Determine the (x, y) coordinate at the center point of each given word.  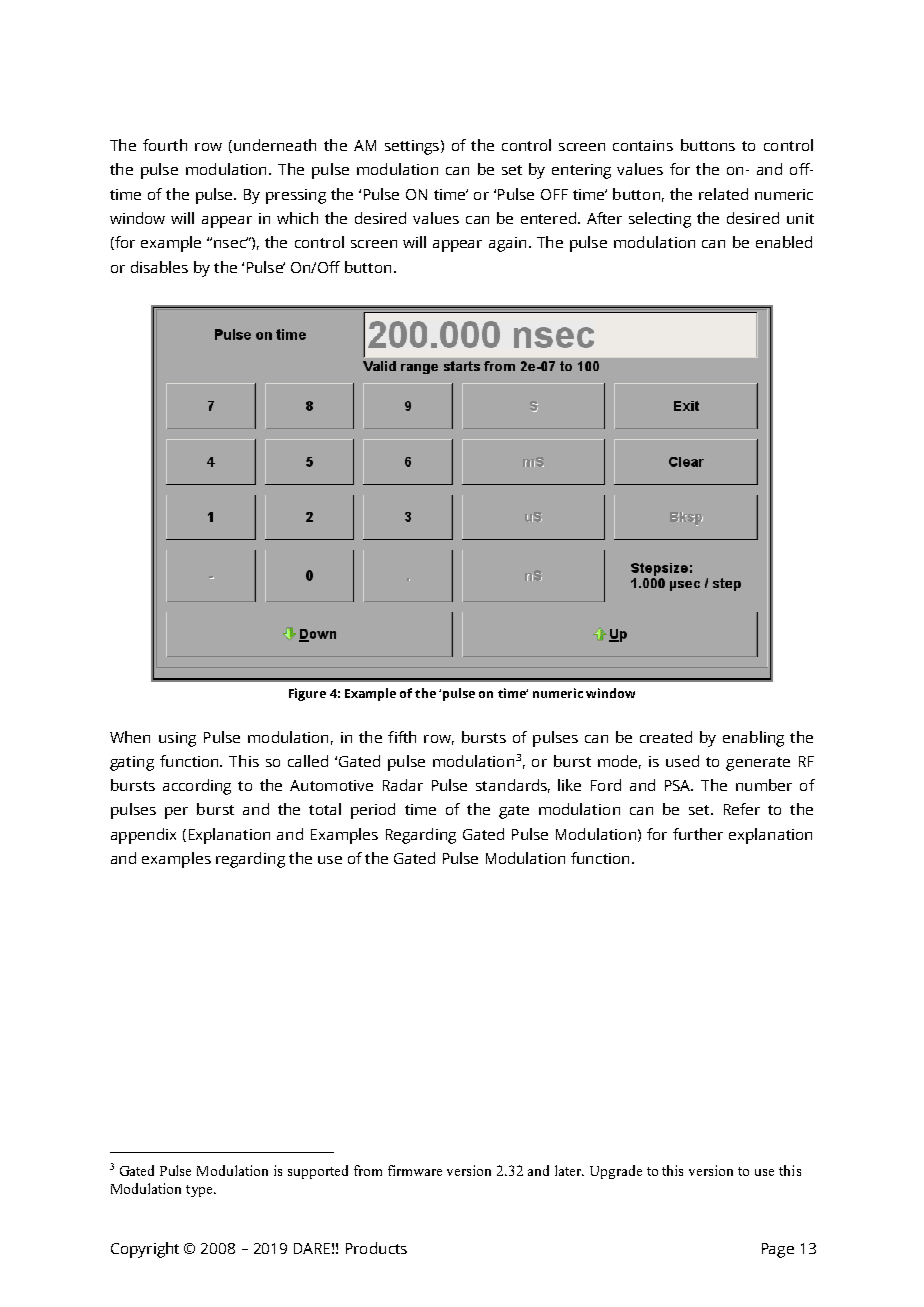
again (507, 244)
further (698, 834)
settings (413, 147)
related (723, 194)
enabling (753, 739)
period (373, 811)
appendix (143, 836)
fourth (165, 145)
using (177, 739)
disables (159, 267)
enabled (784, 242)
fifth (402, 737)
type (200, 1191)
